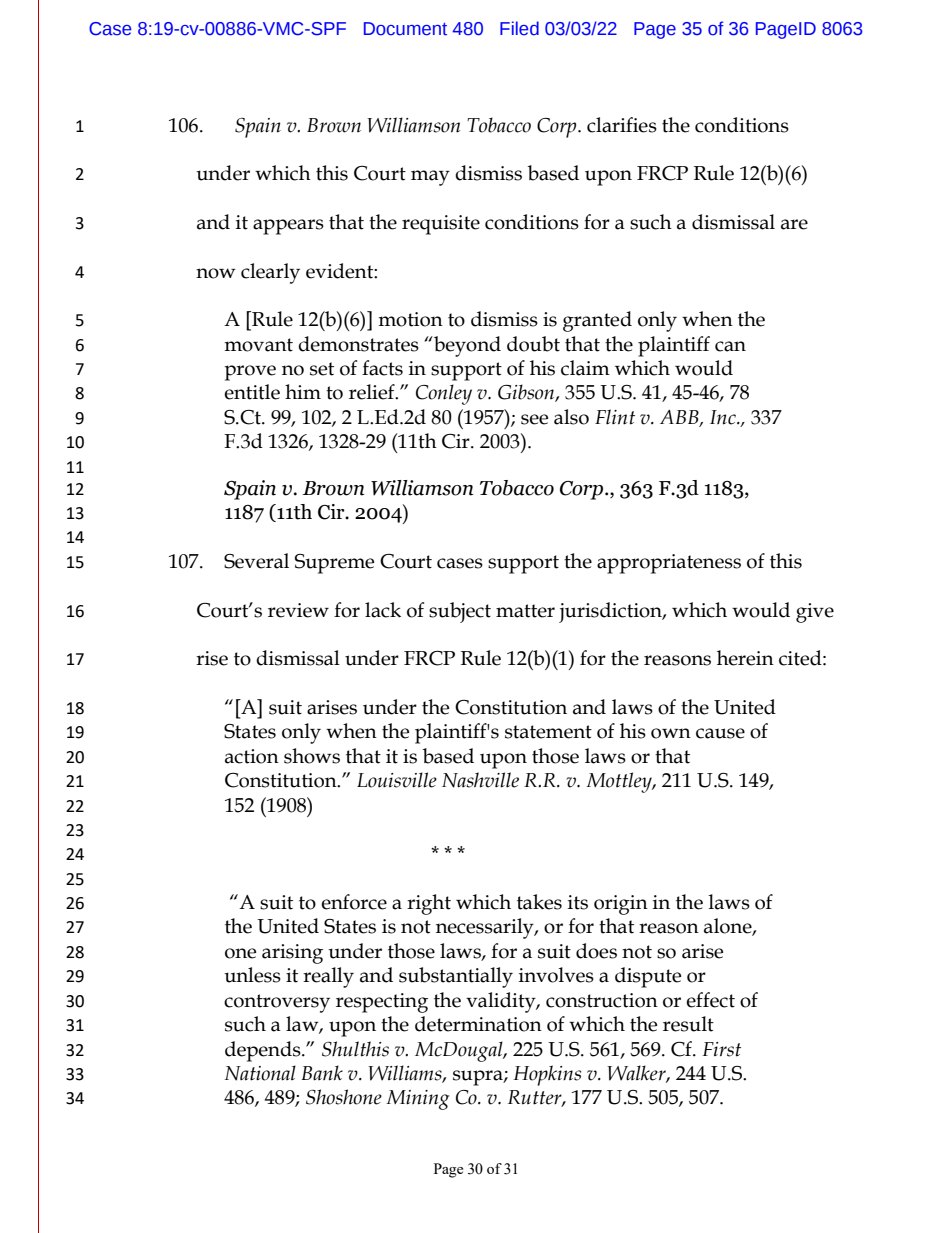 This screenshot has width=952, height=1233. Describe the element at coordinates (405, 29) in the screenshot. I see `Document` at that location.
